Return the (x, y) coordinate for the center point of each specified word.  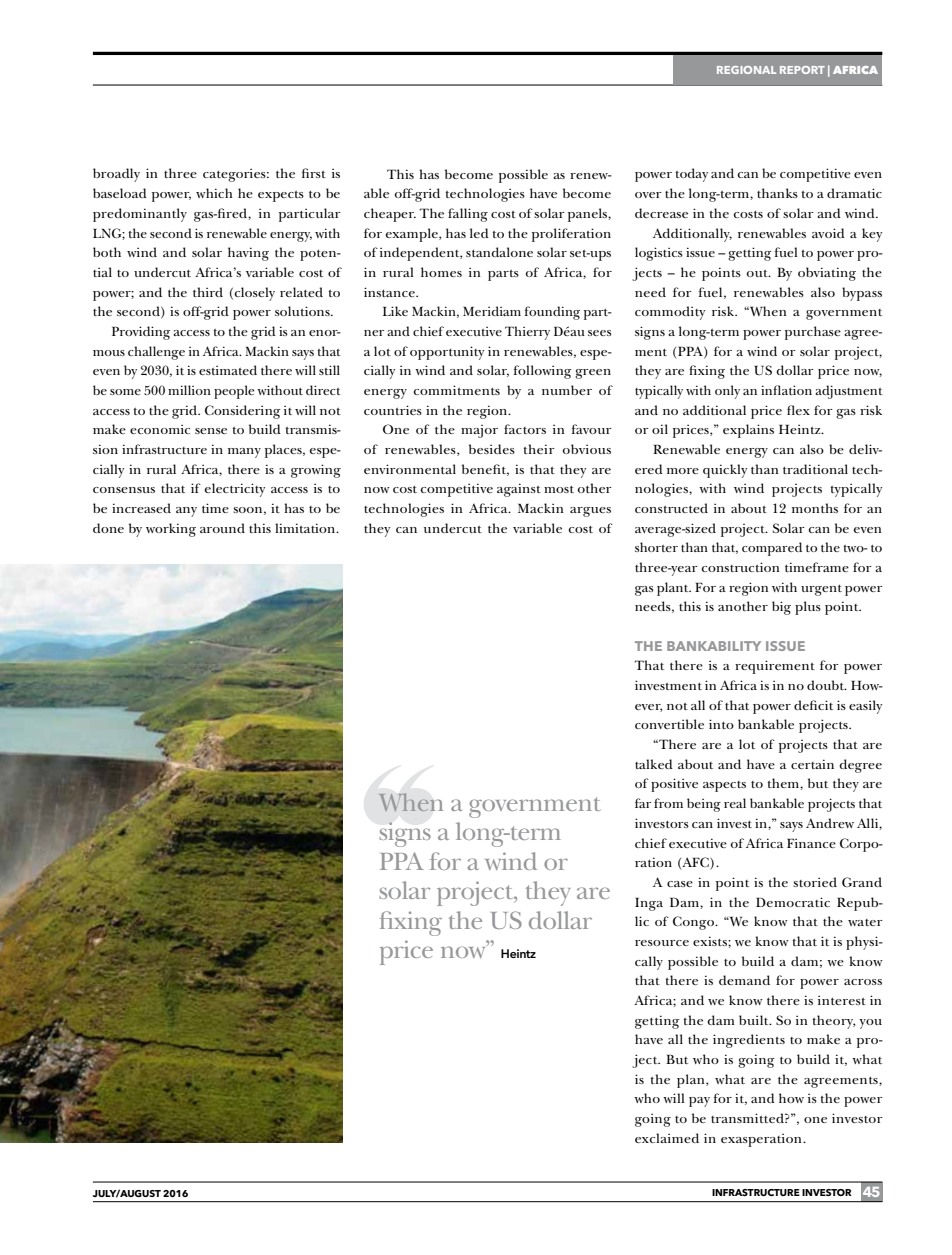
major (479, 431)
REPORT (802, 70)
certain (812, 764)
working (171, 530)
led (479, 233)
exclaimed (667, 1138)
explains (748, 431)
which (214, 193)
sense (211, 431)
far (643, 803)
